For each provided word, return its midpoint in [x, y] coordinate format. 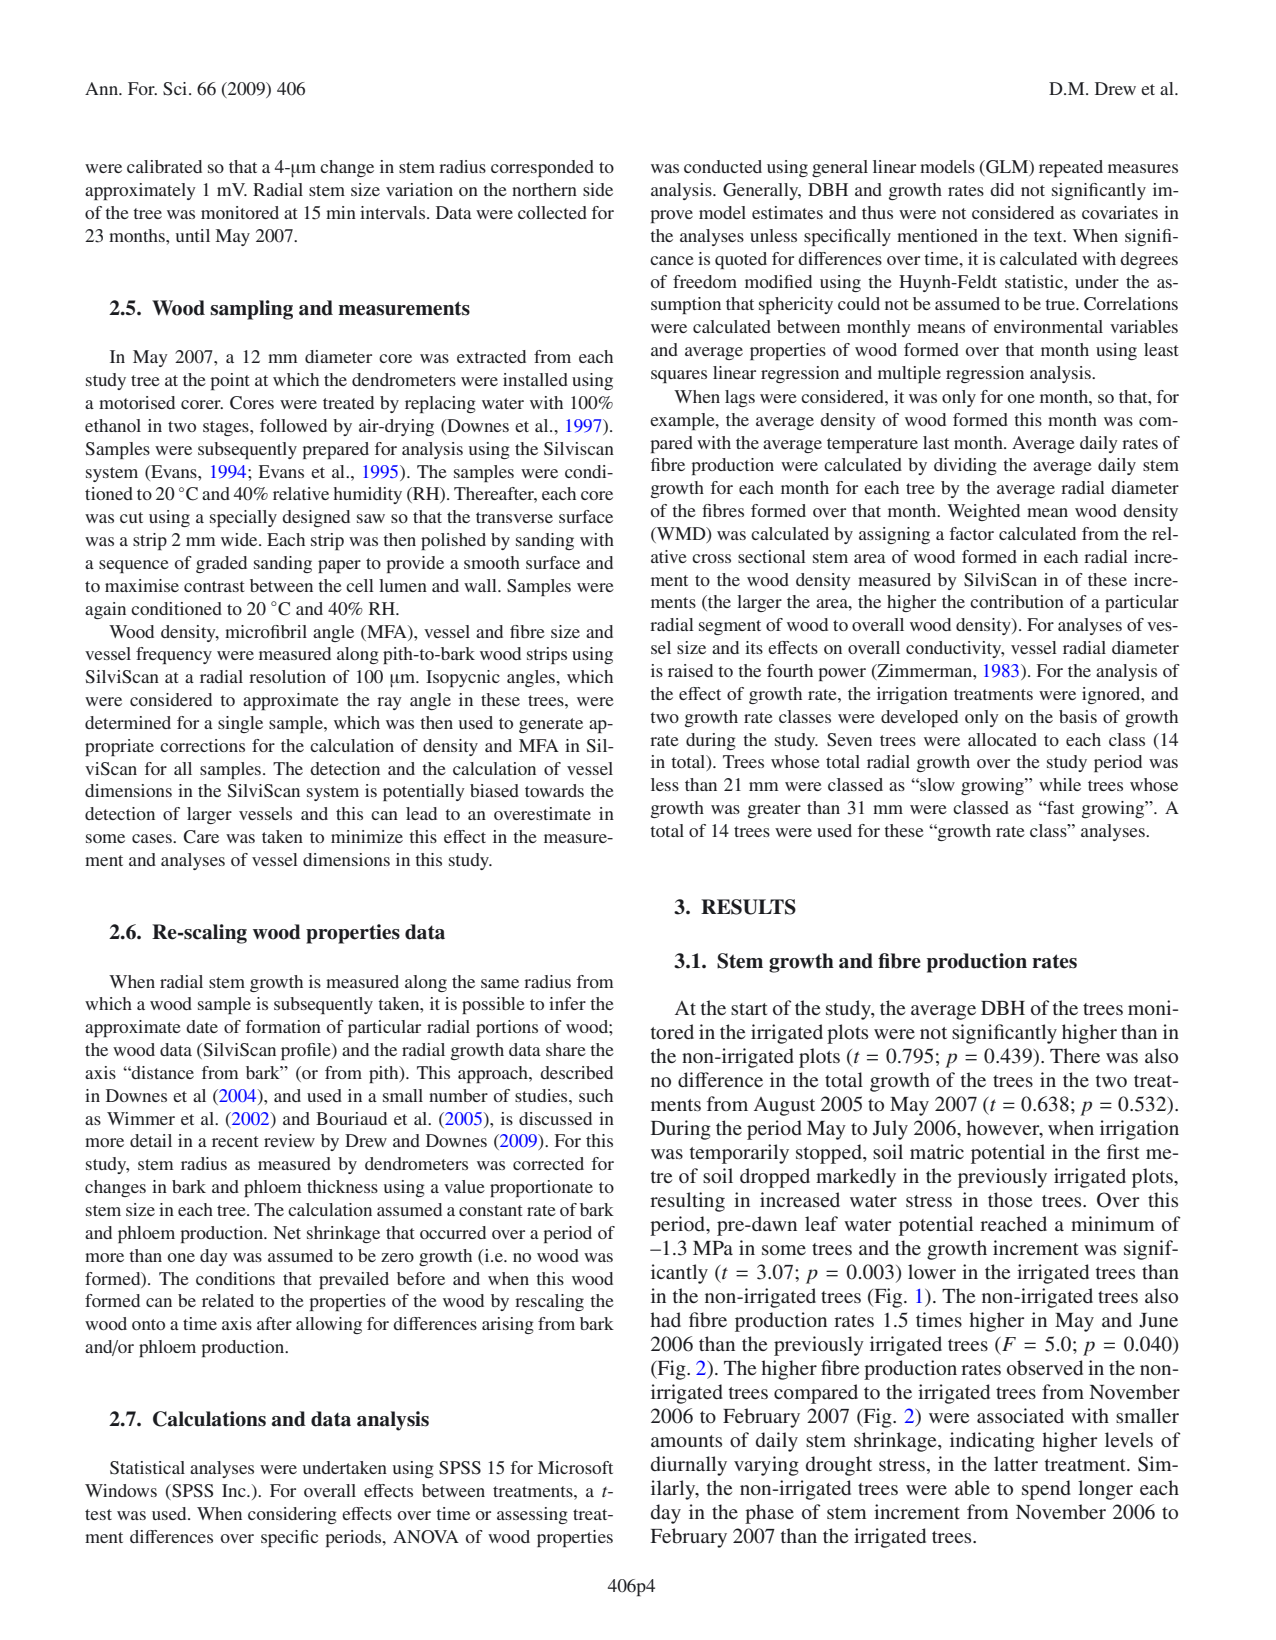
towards [554, 790]
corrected [548, 1163]
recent [235, 1141]
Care [201, 837]
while [1060, 784]
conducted [723, 166]
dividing [965, 466]
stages [227, 428]
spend [1046, 1490]
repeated [1071, 168]
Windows [121, 1490]
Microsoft [575, 1467]
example [683, 421]
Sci [176, 89]
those [1010, 1199]
